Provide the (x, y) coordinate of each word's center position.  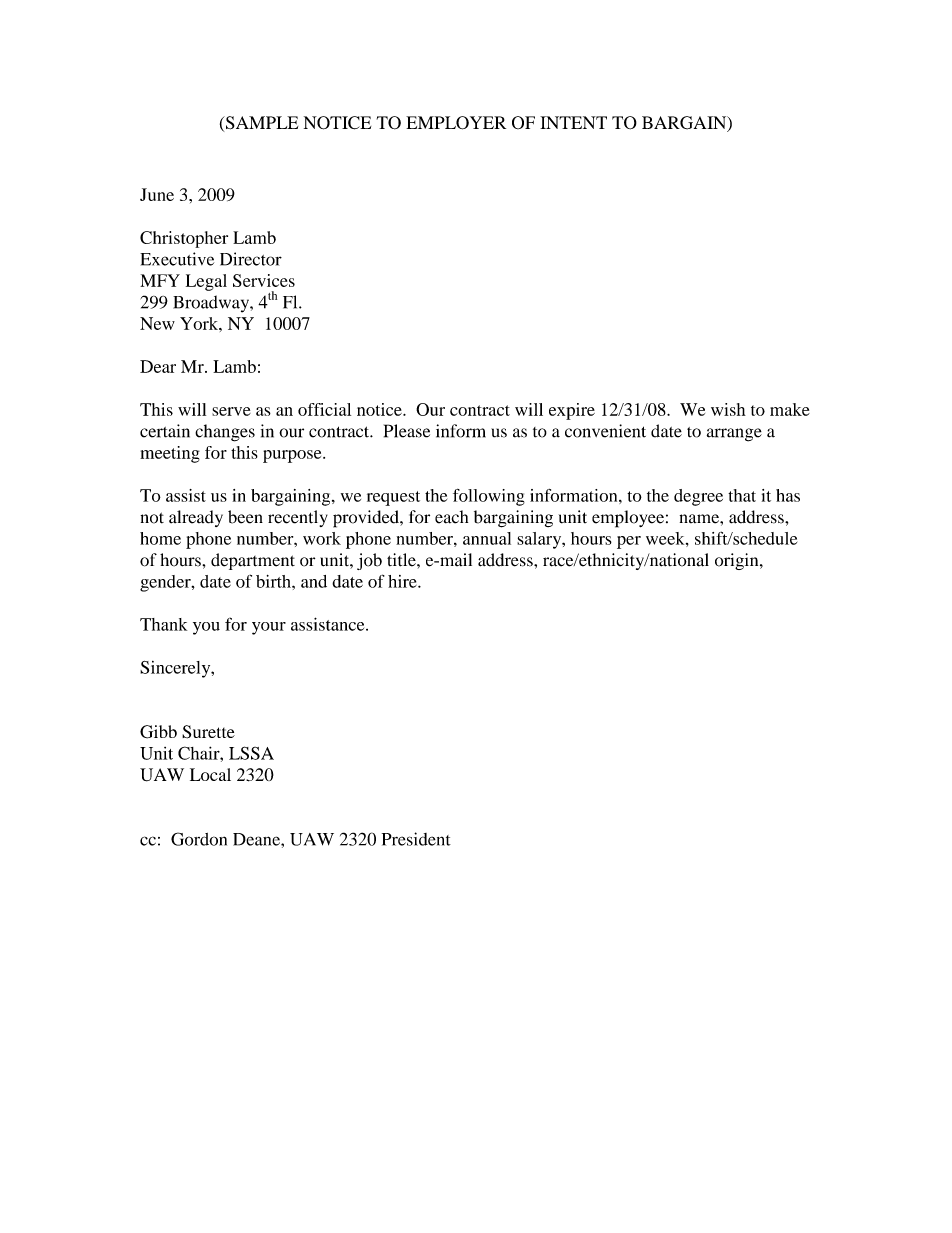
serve (231, 411)
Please (407, 431)
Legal (206, 282)
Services (264, 280)
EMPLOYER (456, 123)
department (253, 561)
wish (728, 409)
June (157, 194)
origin (738, 561)
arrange (734, 435)
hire (403, 581)
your (269, 628)
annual (487, 538)
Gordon (199, 839)
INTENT (573, 122)
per (629, 542)
